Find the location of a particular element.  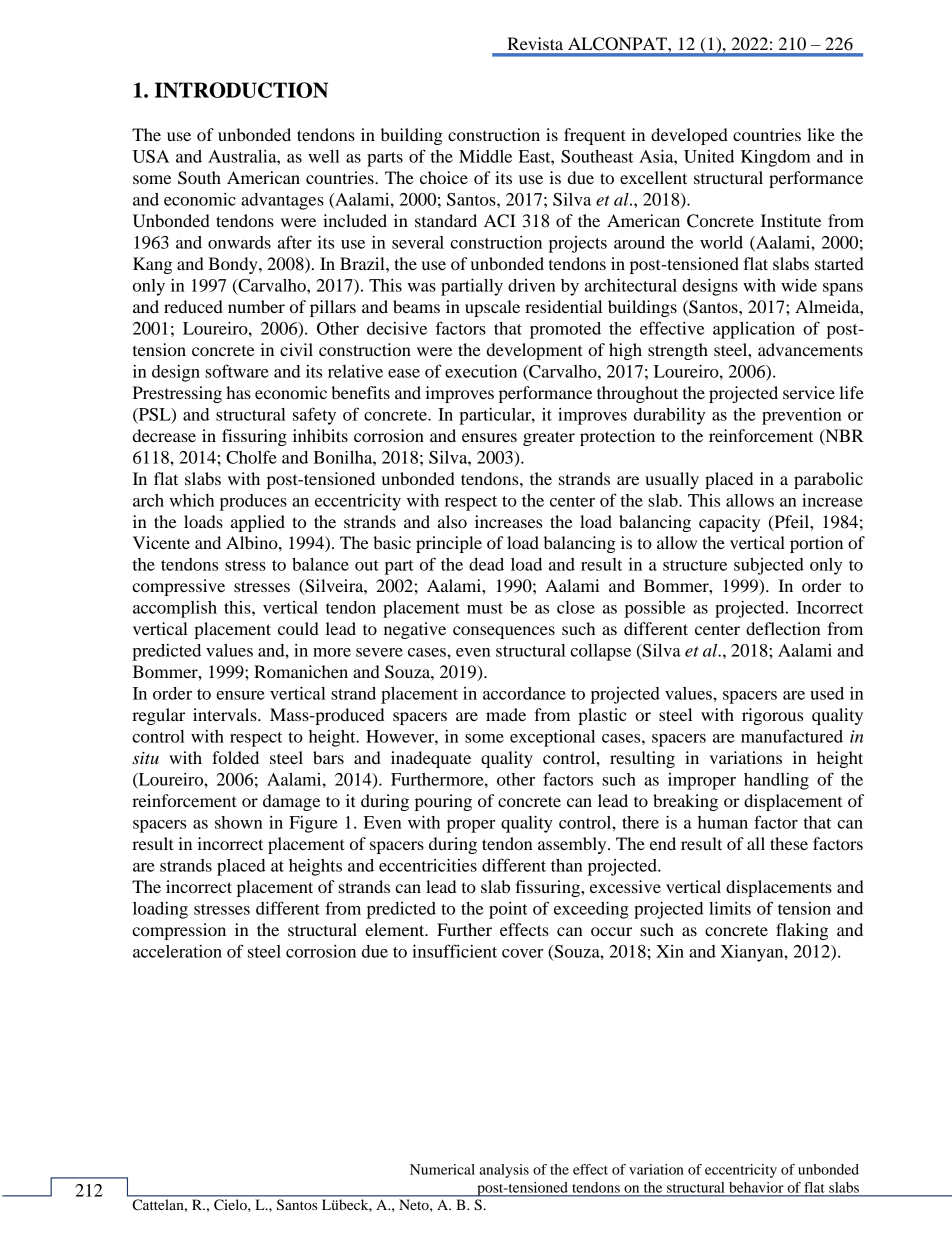

Middle is located at coordinates (485, 156).
